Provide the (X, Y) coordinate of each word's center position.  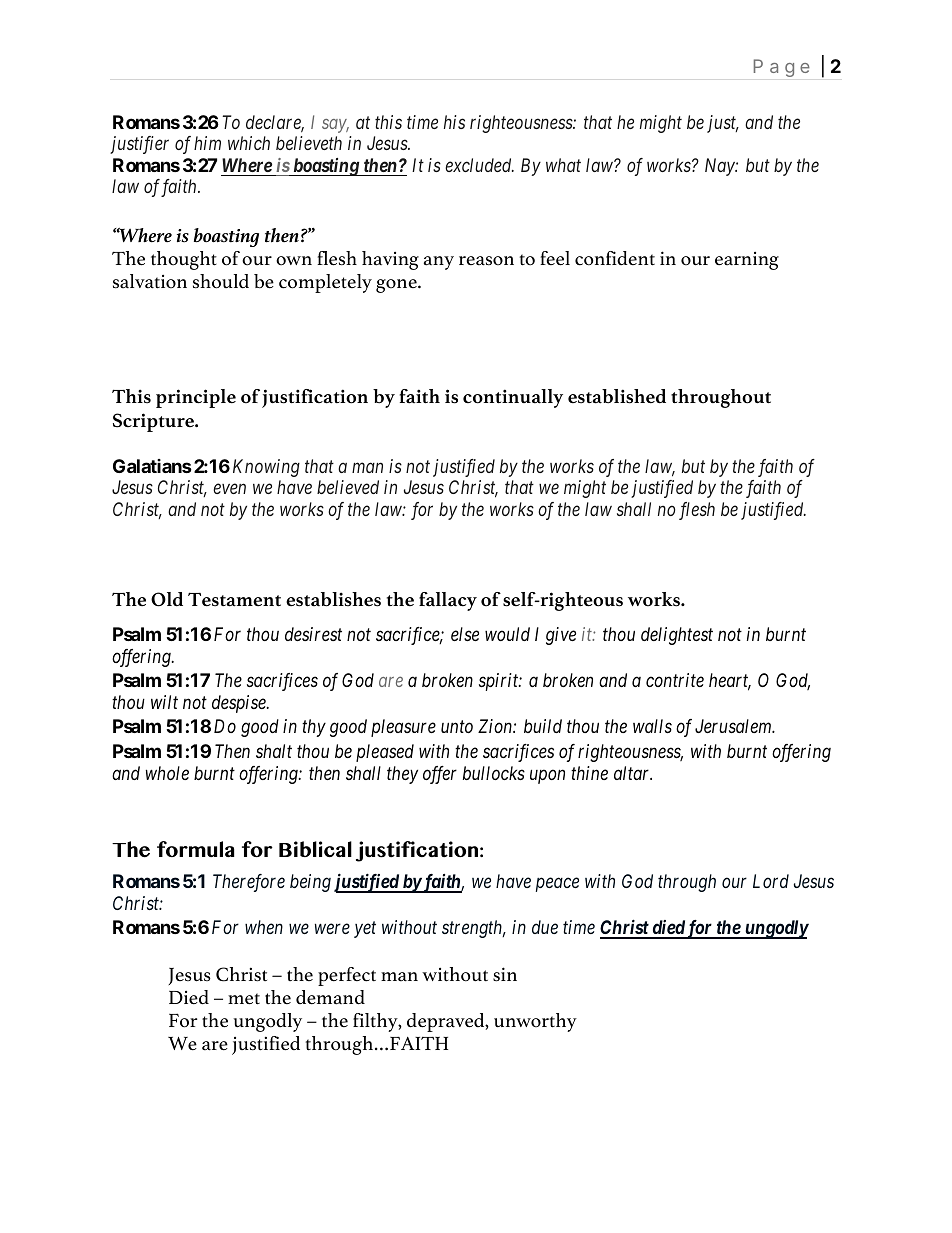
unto (457, 727)
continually (513, 398)
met (244, 999)
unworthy (535, 1022)
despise (240, 704)
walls (652, 726)
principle (196, 398)
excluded (479, 165)
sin (505, 974)
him (207, 143)
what (563, 165)
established (617, 396)
